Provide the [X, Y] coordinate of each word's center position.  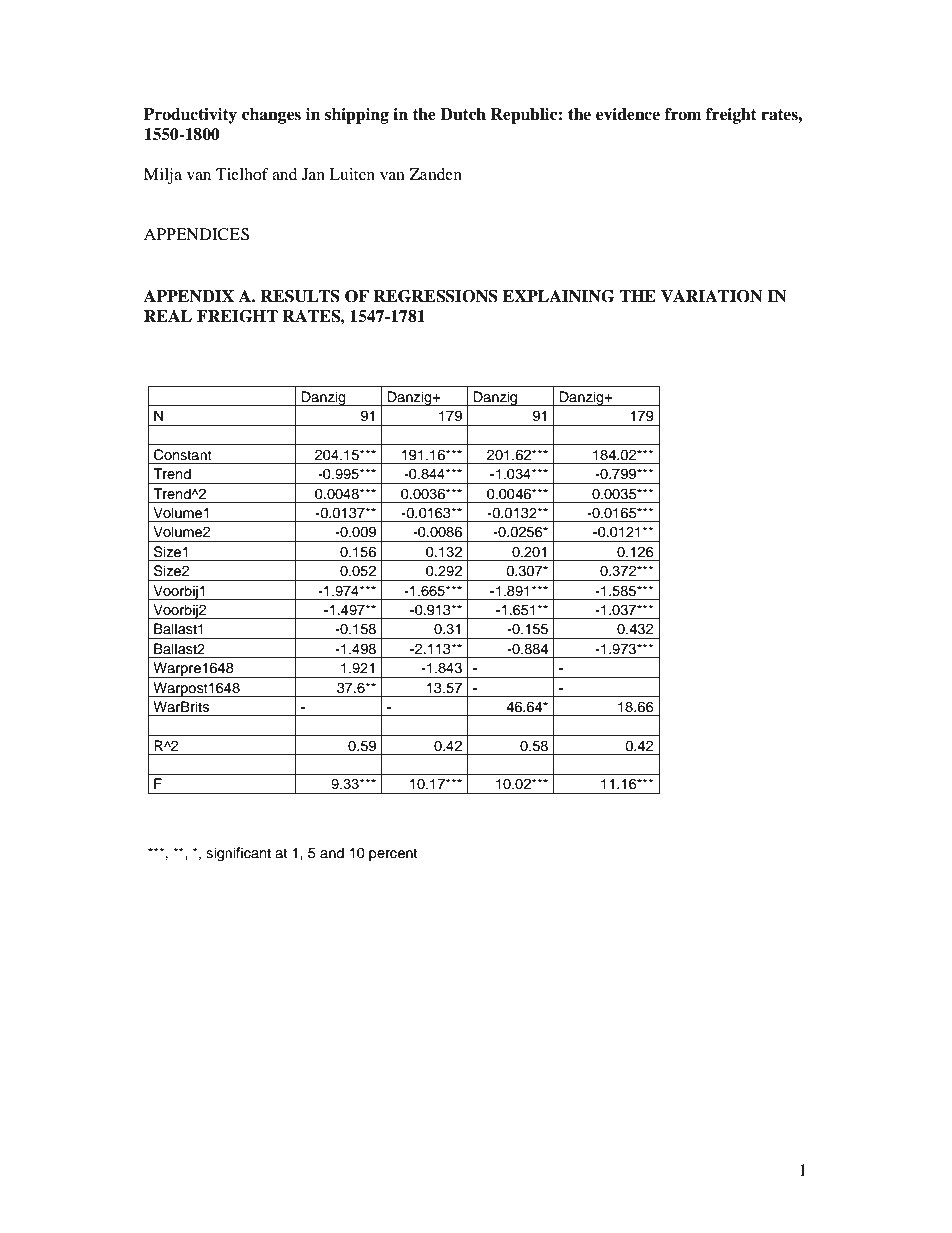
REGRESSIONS [435, 296]
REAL [168, 316]
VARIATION [712, 296]
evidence [628, 114]
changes [271, 116]
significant [238, 854]
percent [393, 854]
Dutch [463, 114]
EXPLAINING [558, 296]
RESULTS [300, 296]
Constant [183, 455]
